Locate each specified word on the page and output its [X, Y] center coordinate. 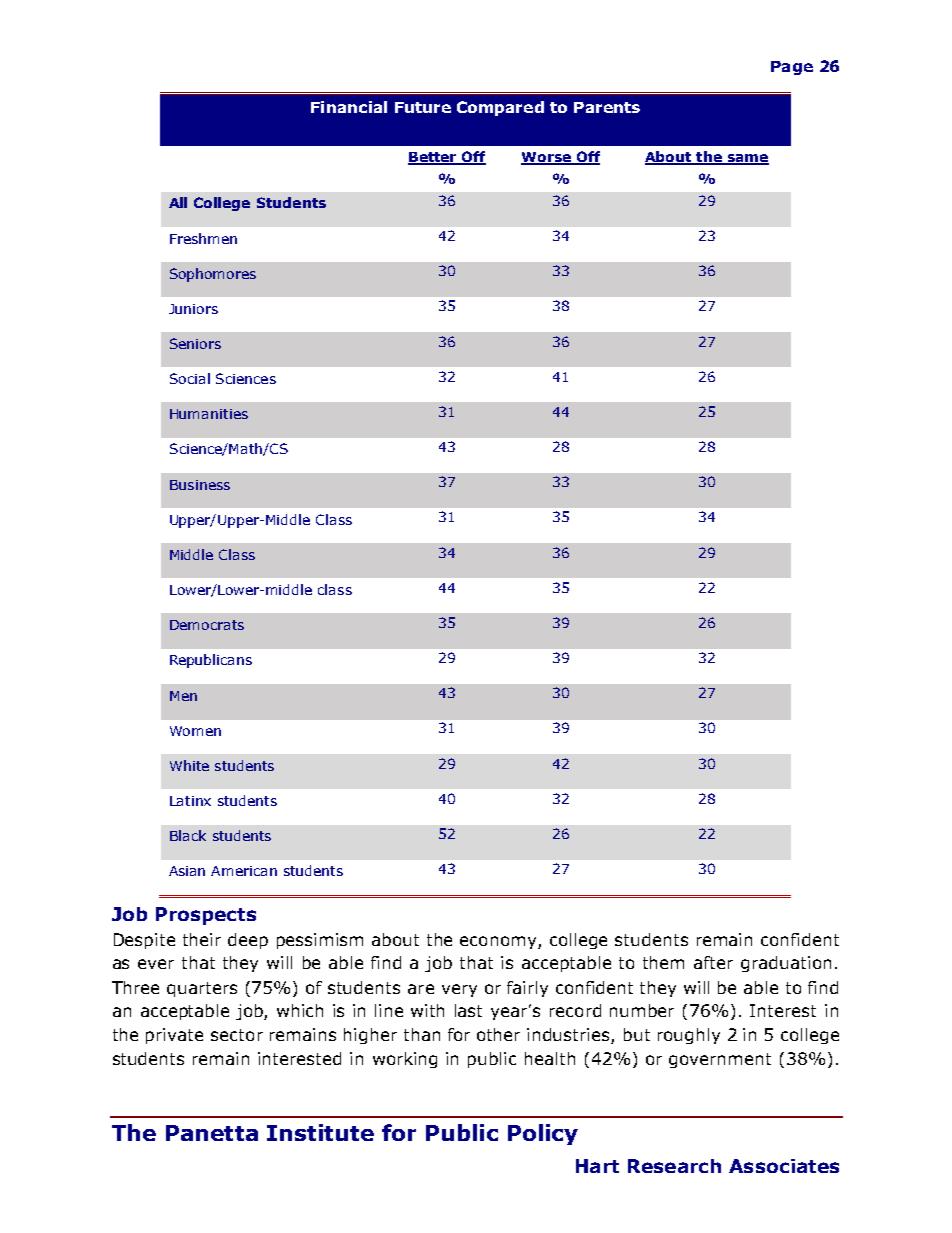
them [663, 962]
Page [792, 68]
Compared [500, 108]
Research [674, 1166]
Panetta [212, 1133]
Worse [547, 158]
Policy [543, 1134]
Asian [187, 871]
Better [433, 158]
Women [195, 731]
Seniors [195, 343]
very [459, 990]
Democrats [207, 625]
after [713, 962]
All [178, 202]
